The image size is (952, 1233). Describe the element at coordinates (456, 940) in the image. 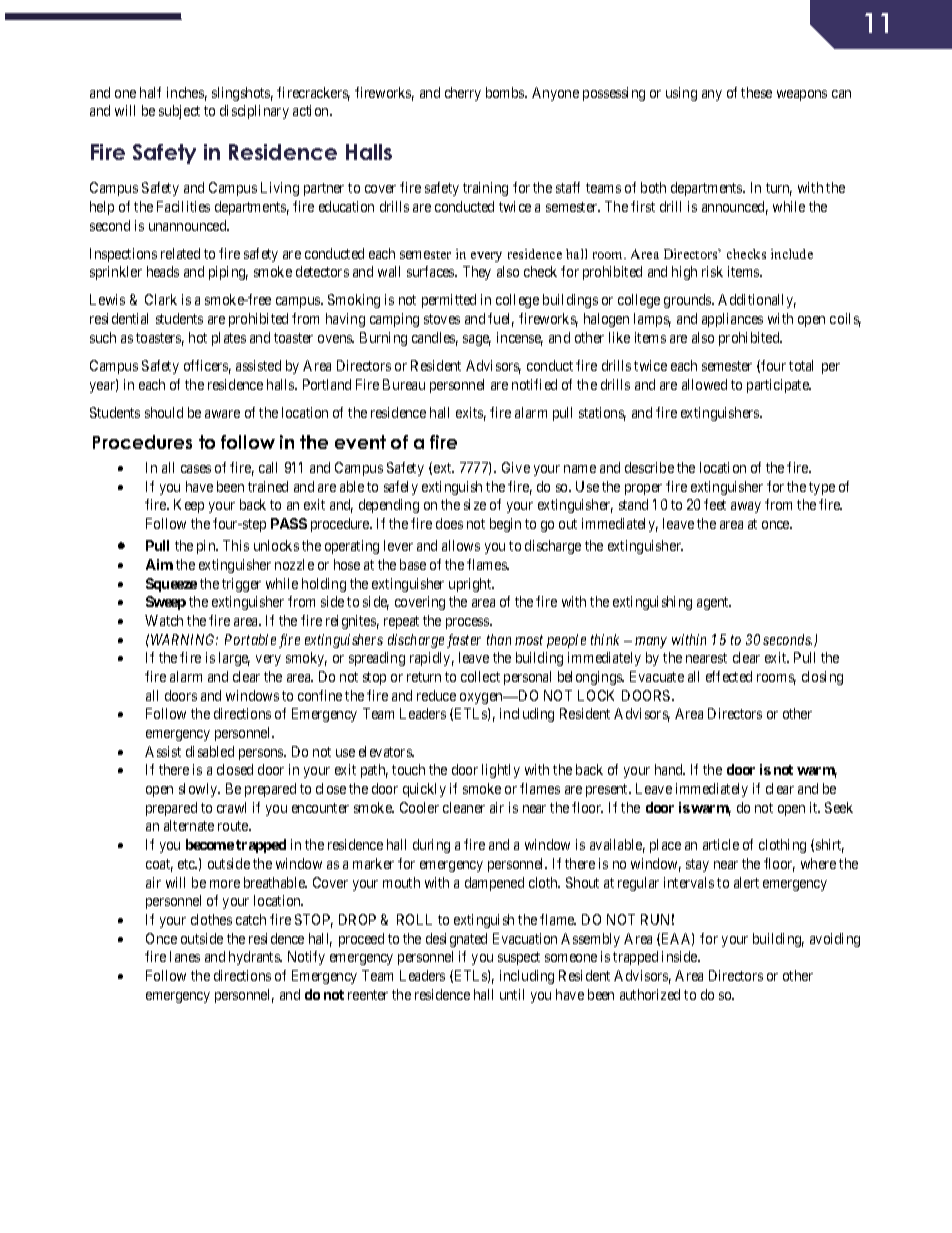

I see `designated` at that location.
